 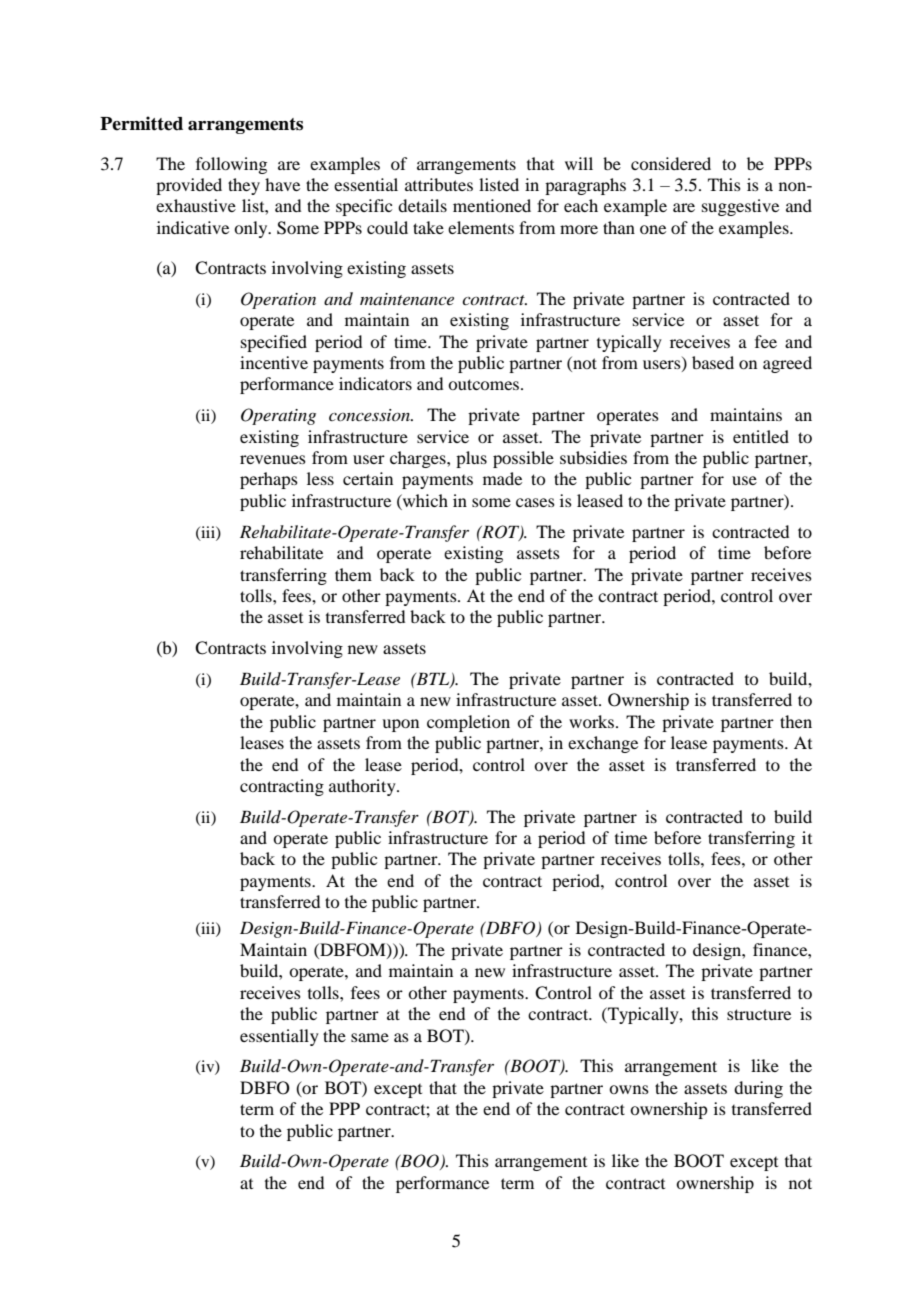 What do you see at coordinates (273, 459) in the page?
I see `revenues` at bounding box center [273, 459].
